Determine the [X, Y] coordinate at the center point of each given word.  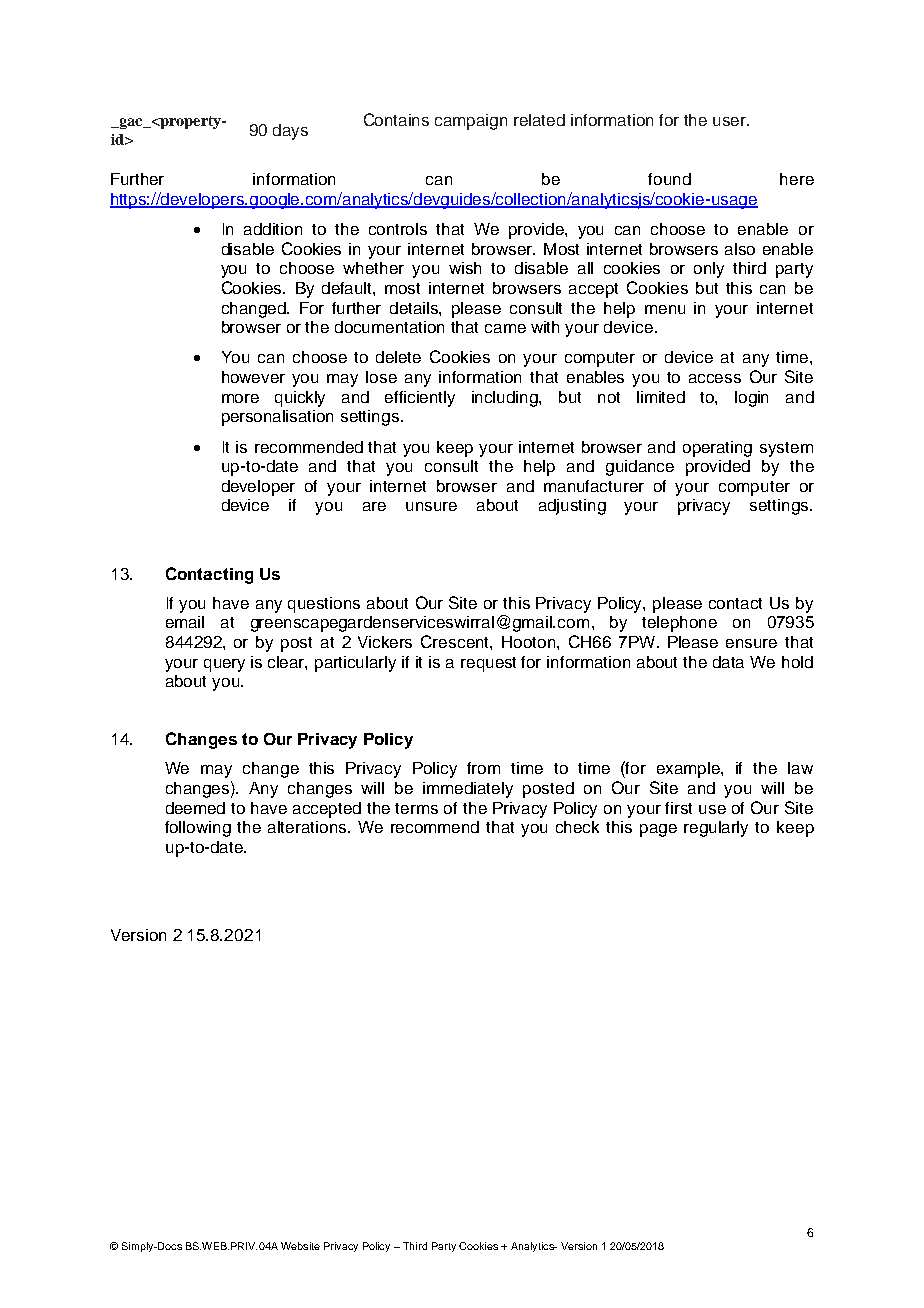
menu [665, 309]
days [290, 132]
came [505, 328]
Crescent [456, 641]
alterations [308, 827]
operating [717, 449]
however [253, 377]
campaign [471, 122]
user [731, 121]
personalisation [277, 418]
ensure [751, 643]
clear [287, 663]
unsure [431, 506]
